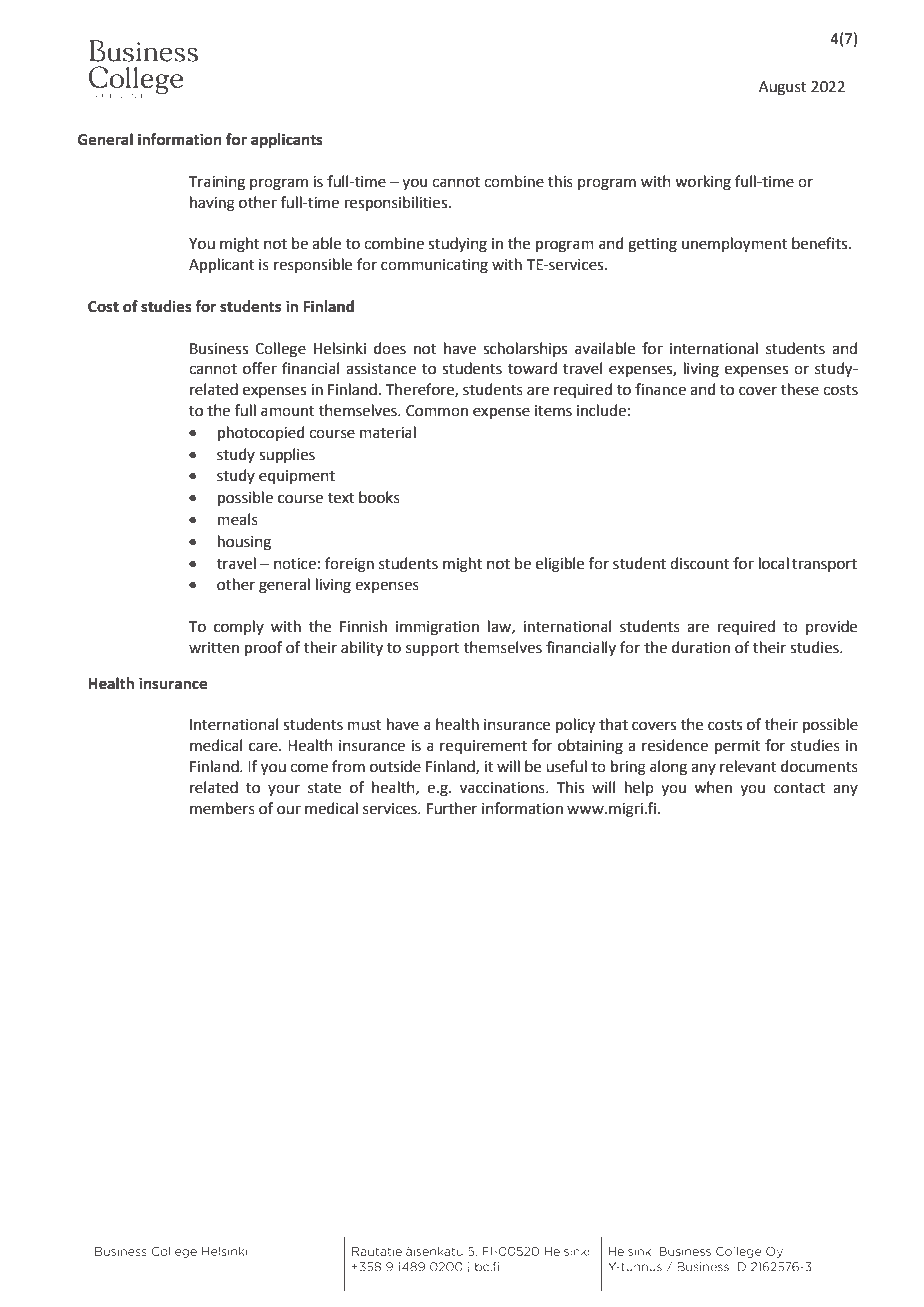 Image resolution: width=924 pixels, height=1307 pixels. Describe the element at coordinates (783, 88) in the screenshot. I see `August` at that location.
